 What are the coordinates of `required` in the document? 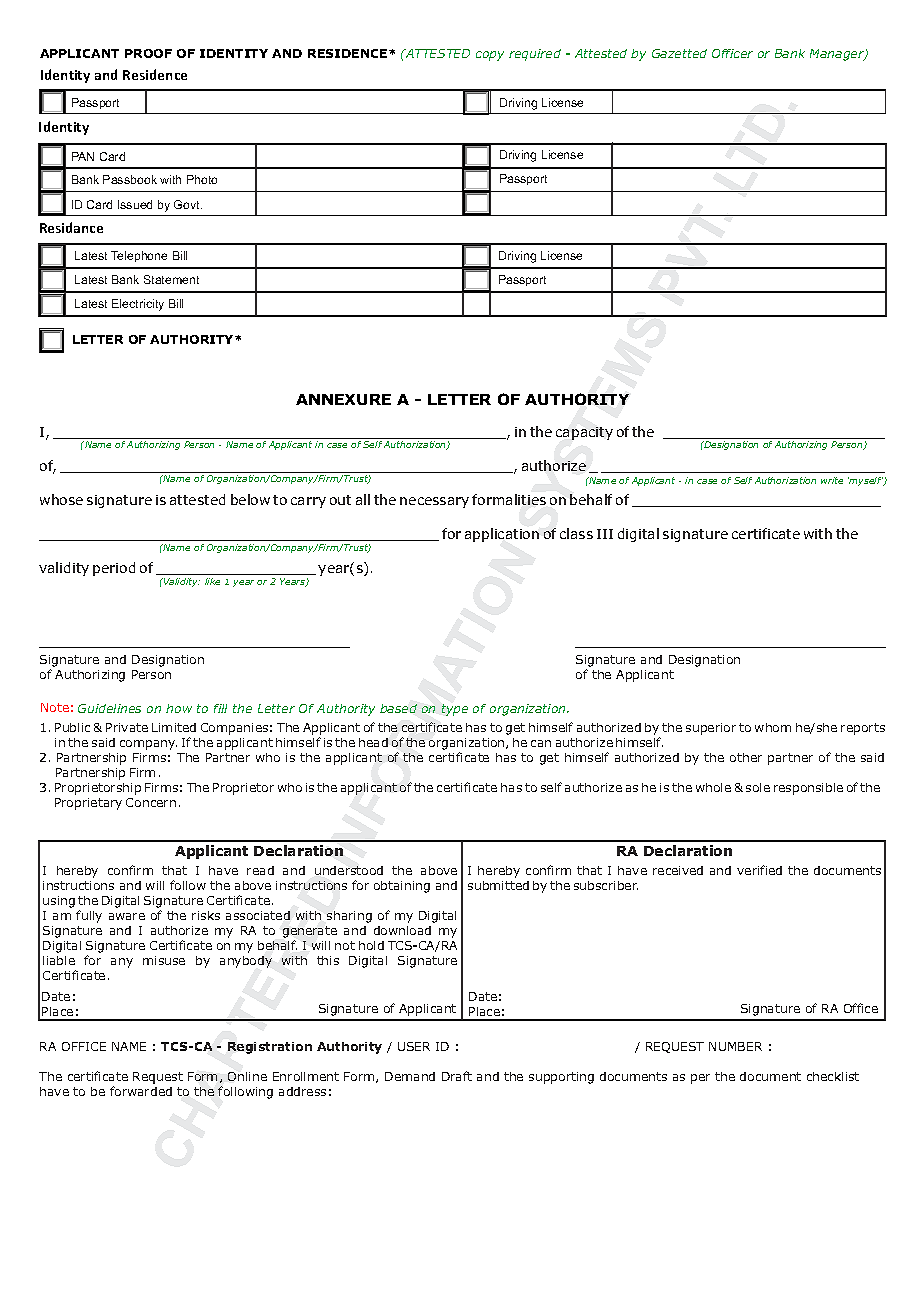 It's located at (535, 55).
